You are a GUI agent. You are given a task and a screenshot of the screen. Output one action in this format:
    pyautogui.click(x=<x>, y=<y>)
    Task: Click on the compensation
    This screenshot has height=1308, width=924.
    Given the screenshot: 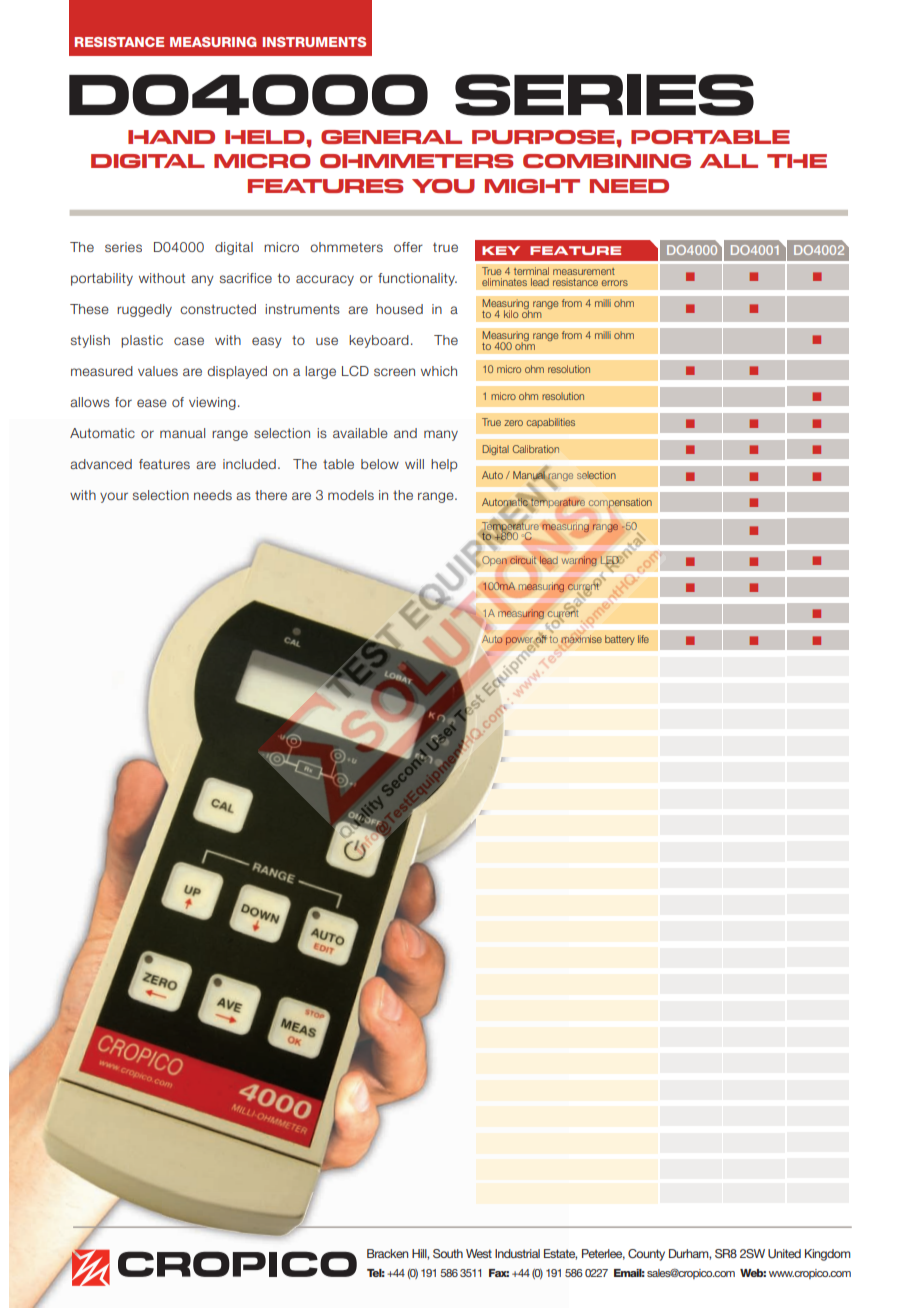 What is the action you would take?
    pyautogui.click(x=620, y=503)
